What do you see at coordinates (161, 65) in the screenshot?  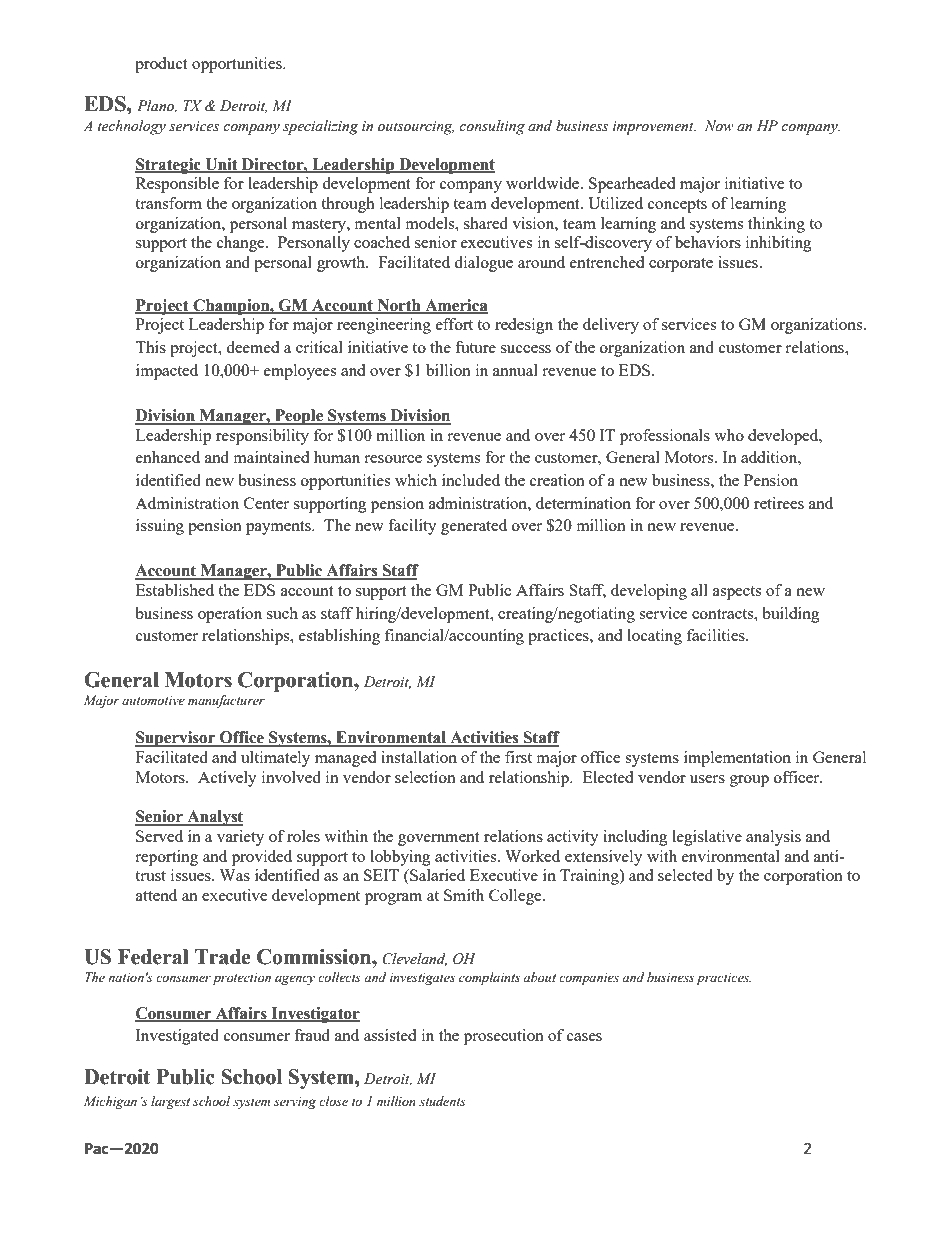 I see `product` at bounding box center [161, 65].
